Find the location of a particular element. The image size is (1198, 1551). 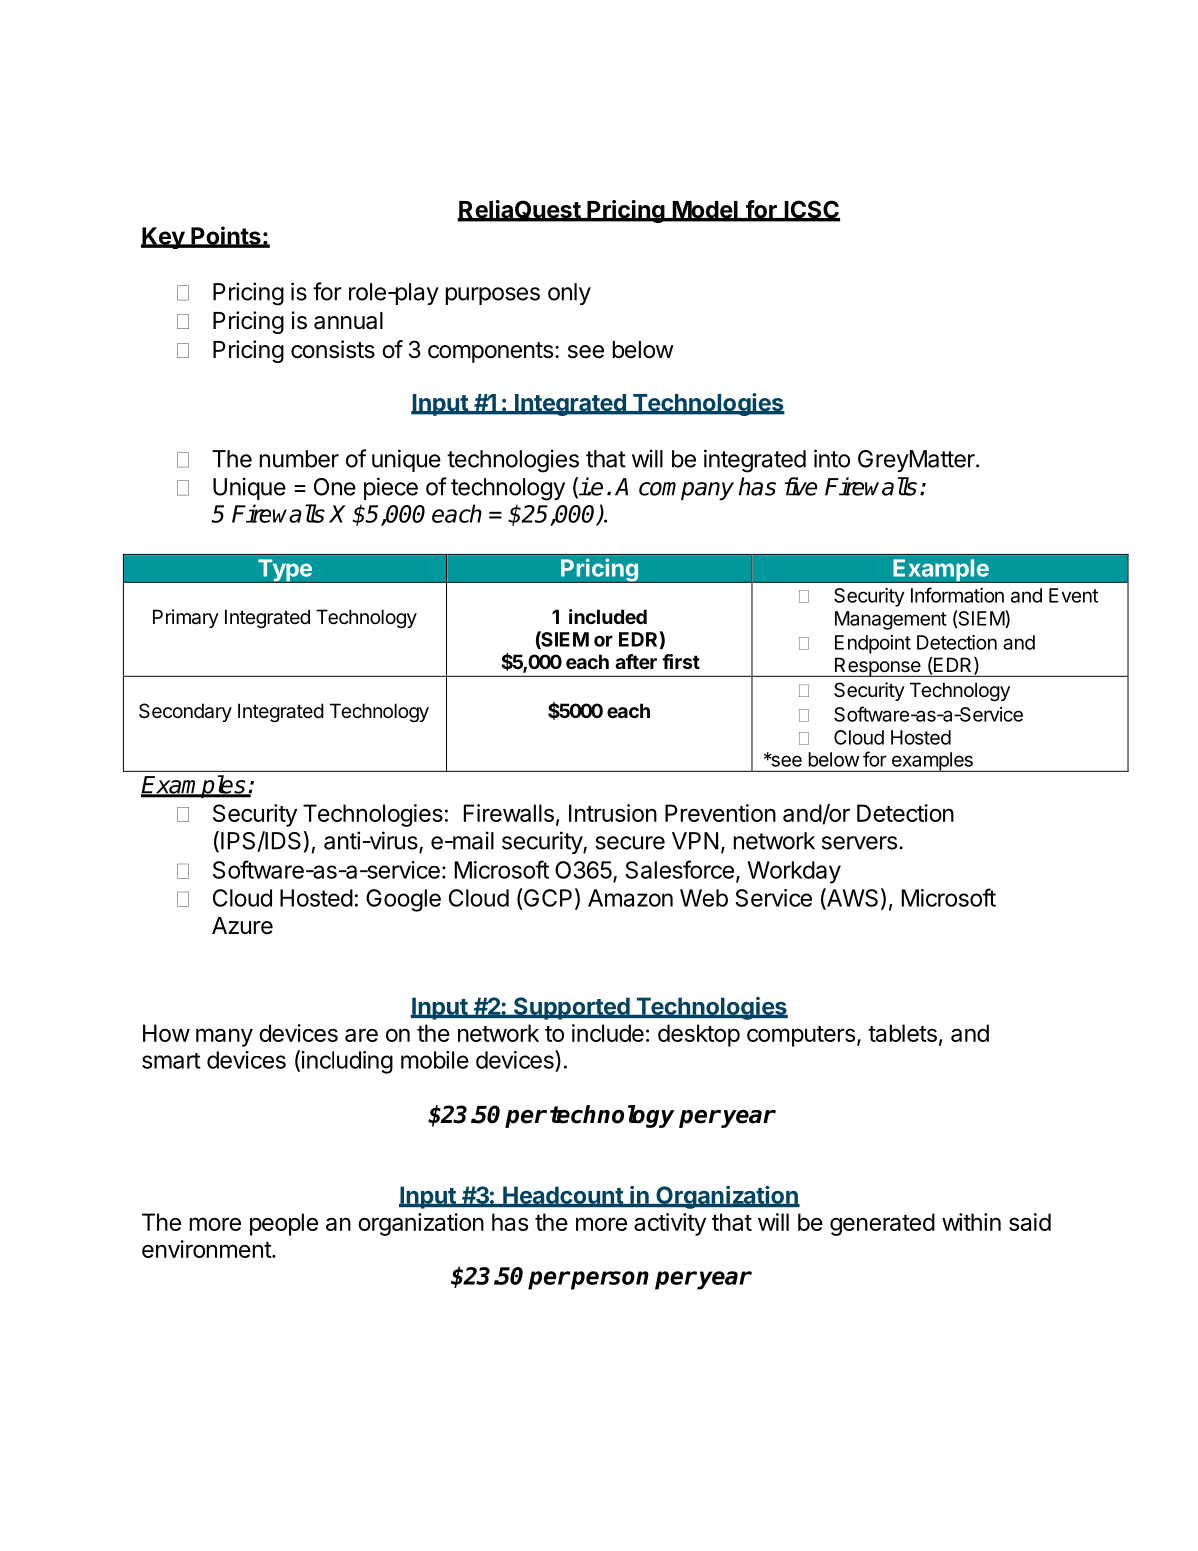

Azure is located at coordinates (242, 926).
